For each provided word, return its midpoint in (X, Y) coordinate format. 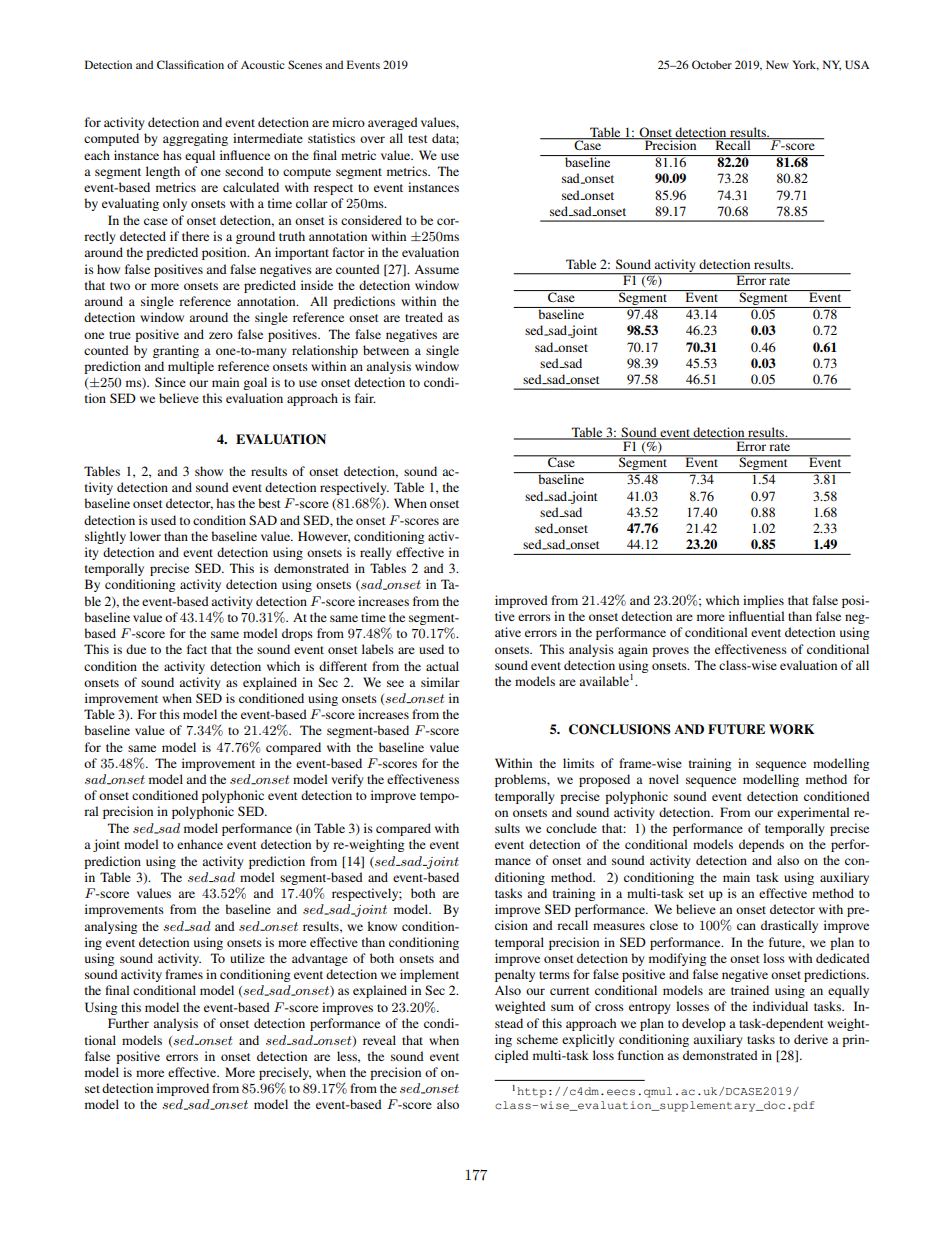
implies (763, 601)
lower (145, 536)
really (376, 553)
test (418, 139)
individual (780, 1006)
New (777, 64)
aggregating (195, 139)
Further (128, 1023)
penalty (515, 975)
